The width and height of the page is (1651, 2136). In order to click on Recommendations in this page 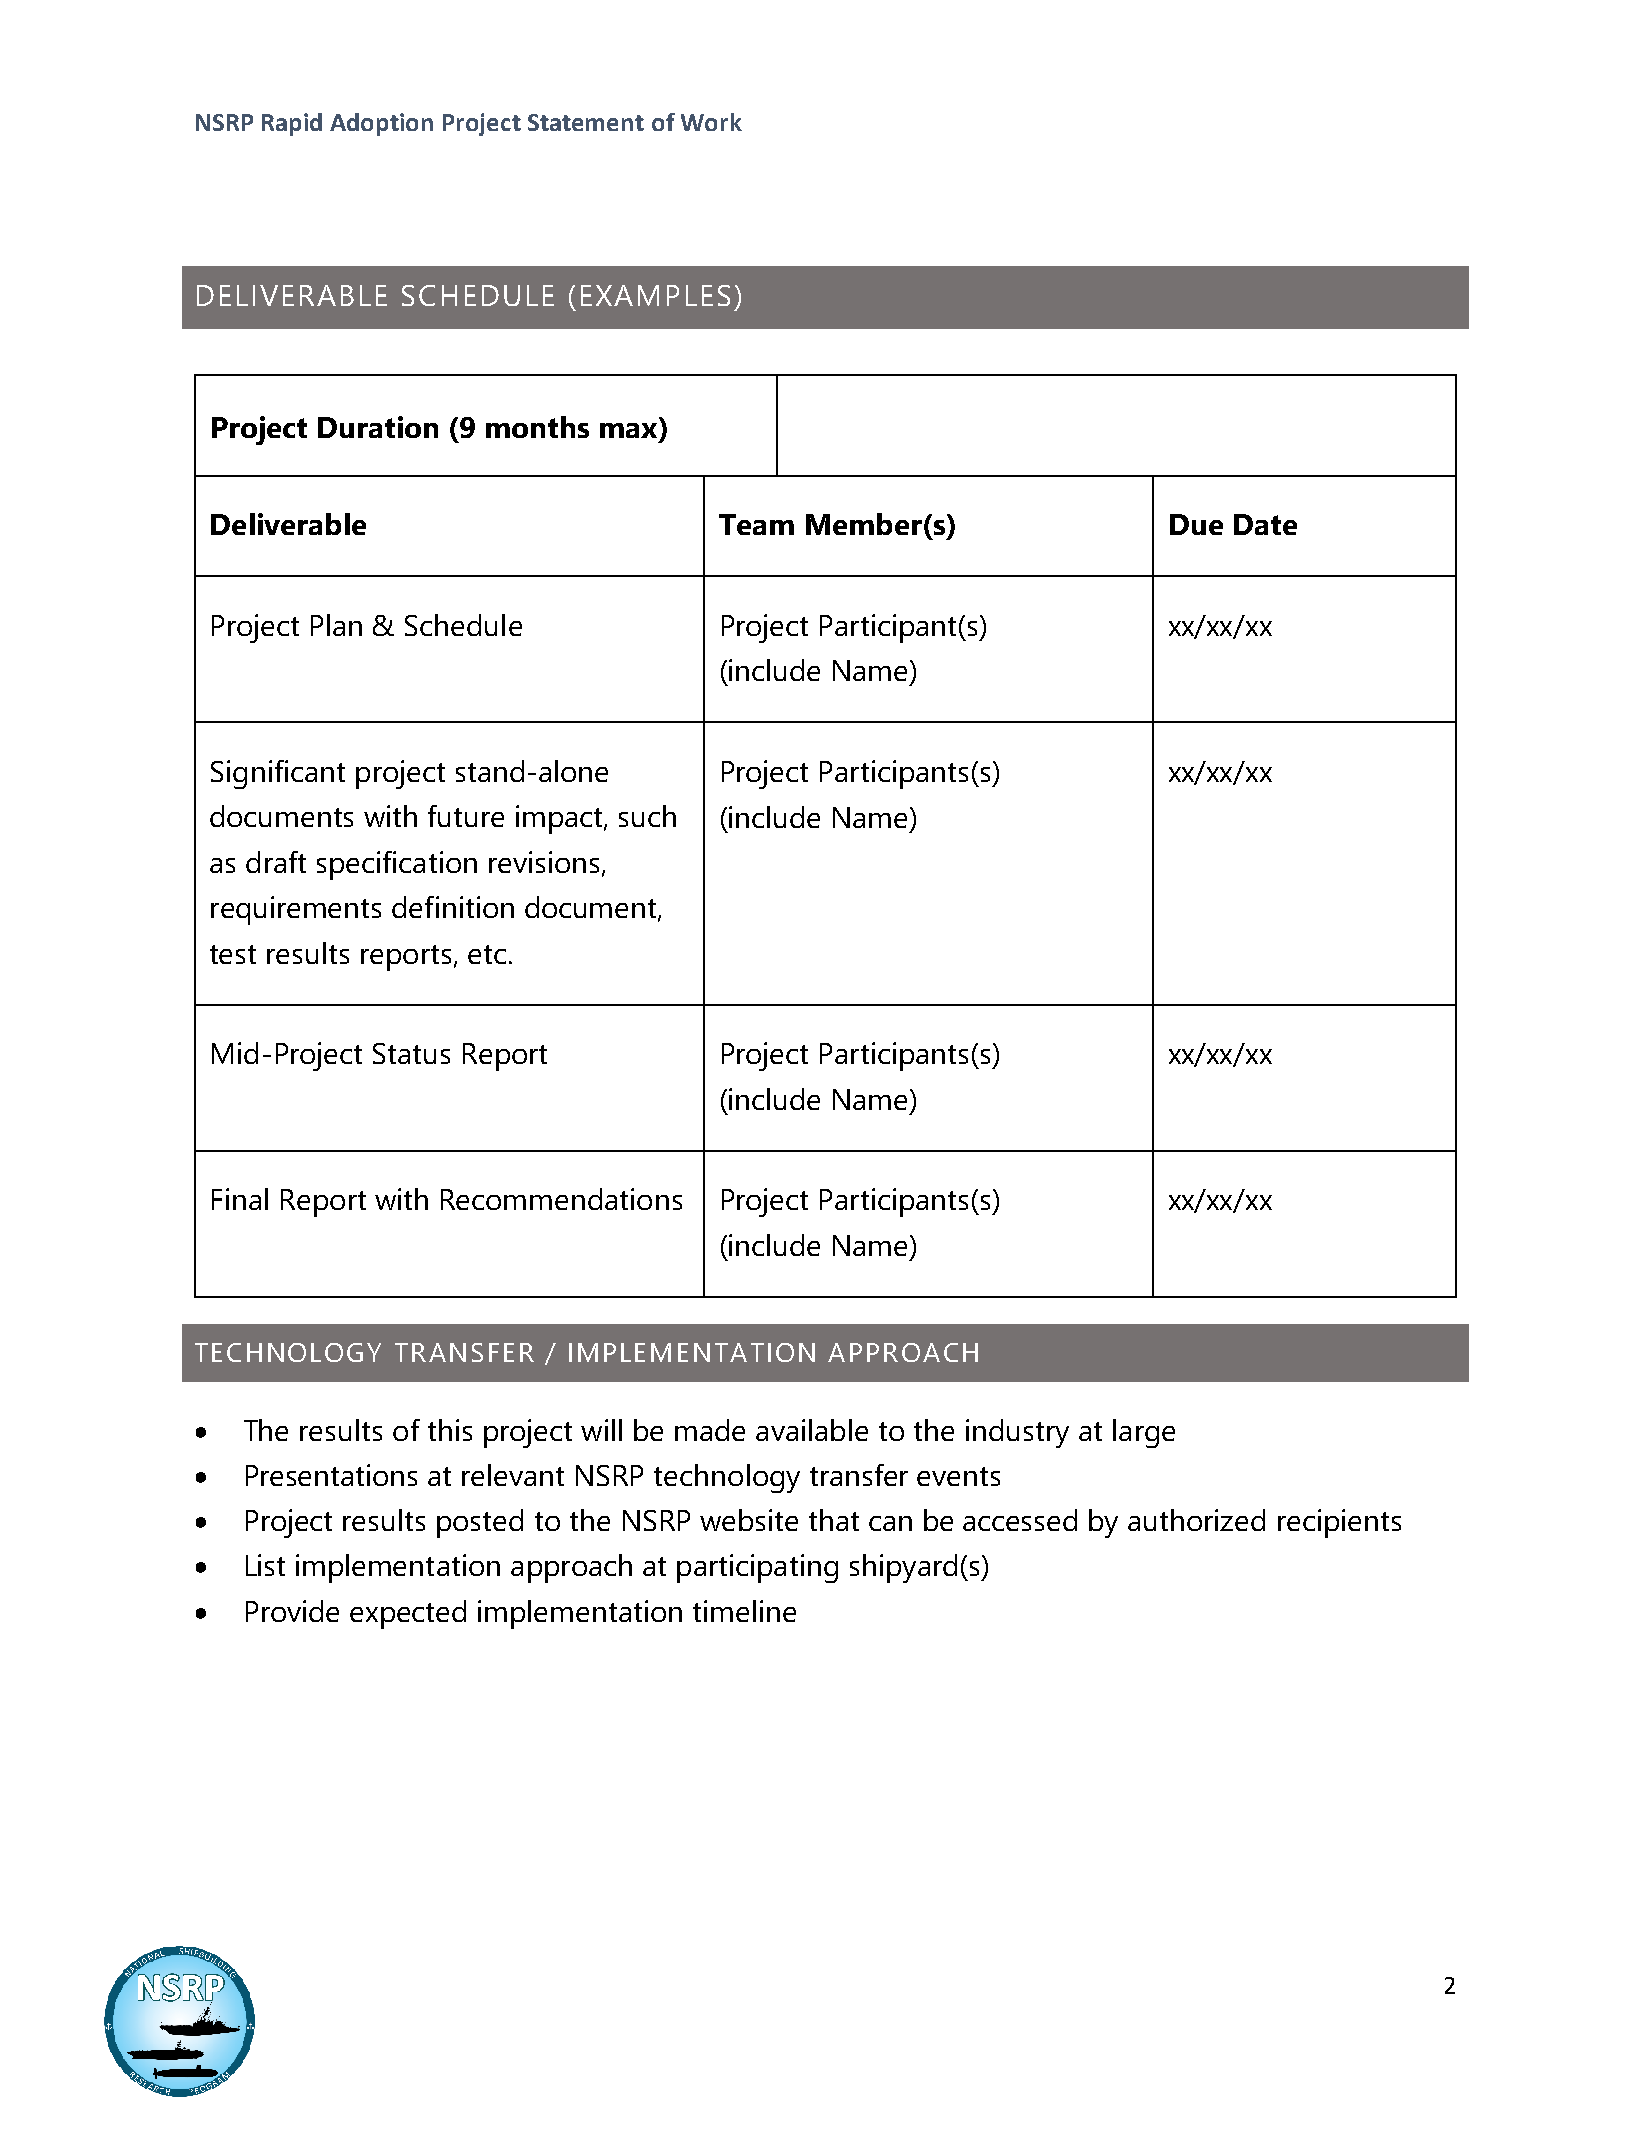, I will do `click(561, 1199)`.
